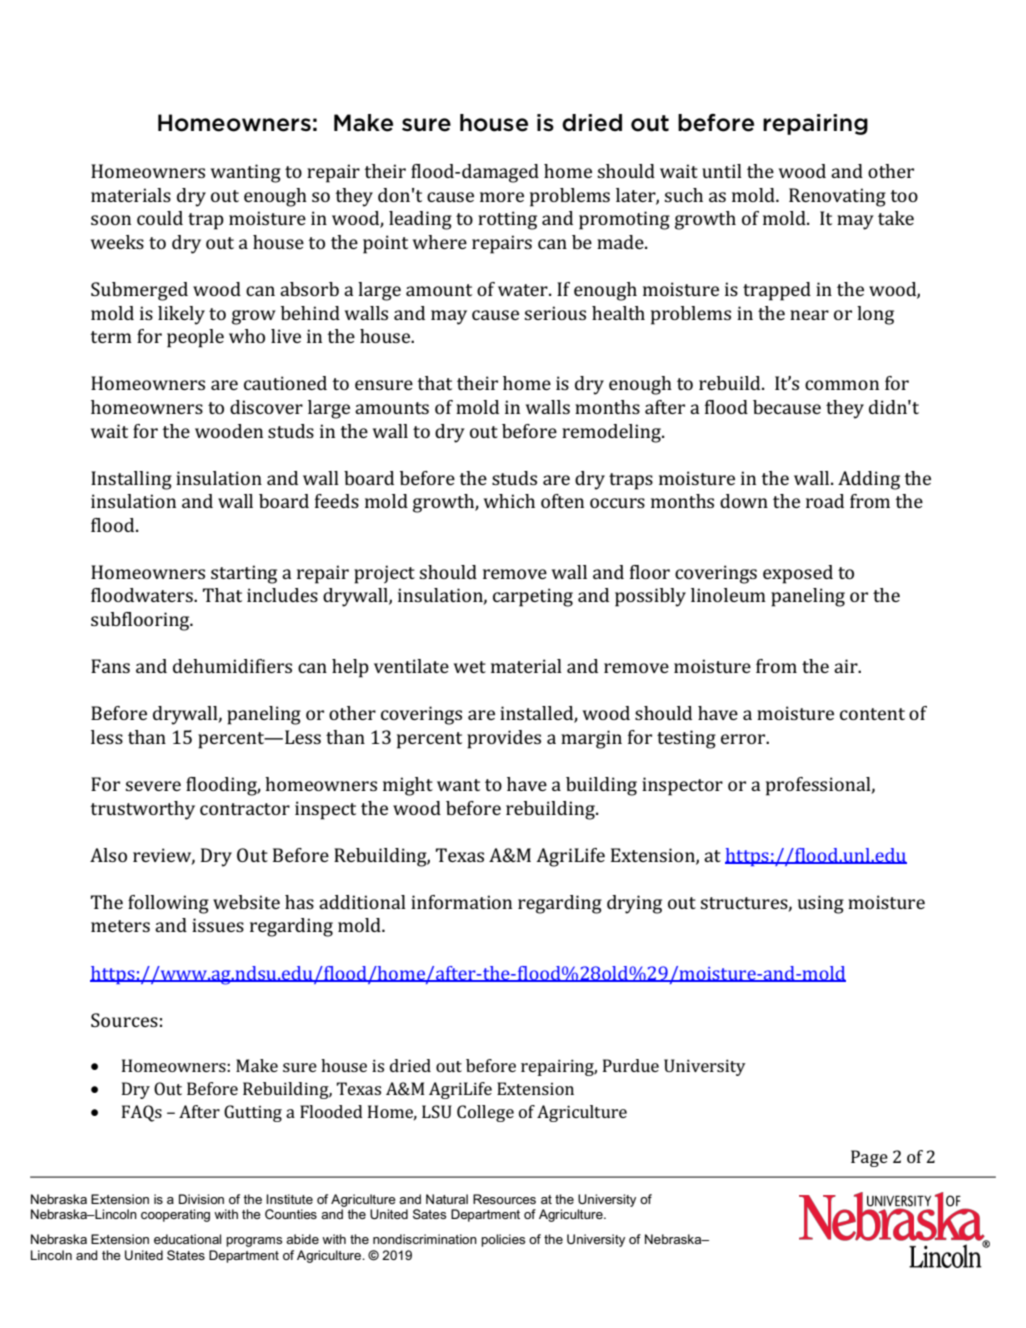 The image size is (1026, 1328). I want to click on Renovating, so click(837, 197).
